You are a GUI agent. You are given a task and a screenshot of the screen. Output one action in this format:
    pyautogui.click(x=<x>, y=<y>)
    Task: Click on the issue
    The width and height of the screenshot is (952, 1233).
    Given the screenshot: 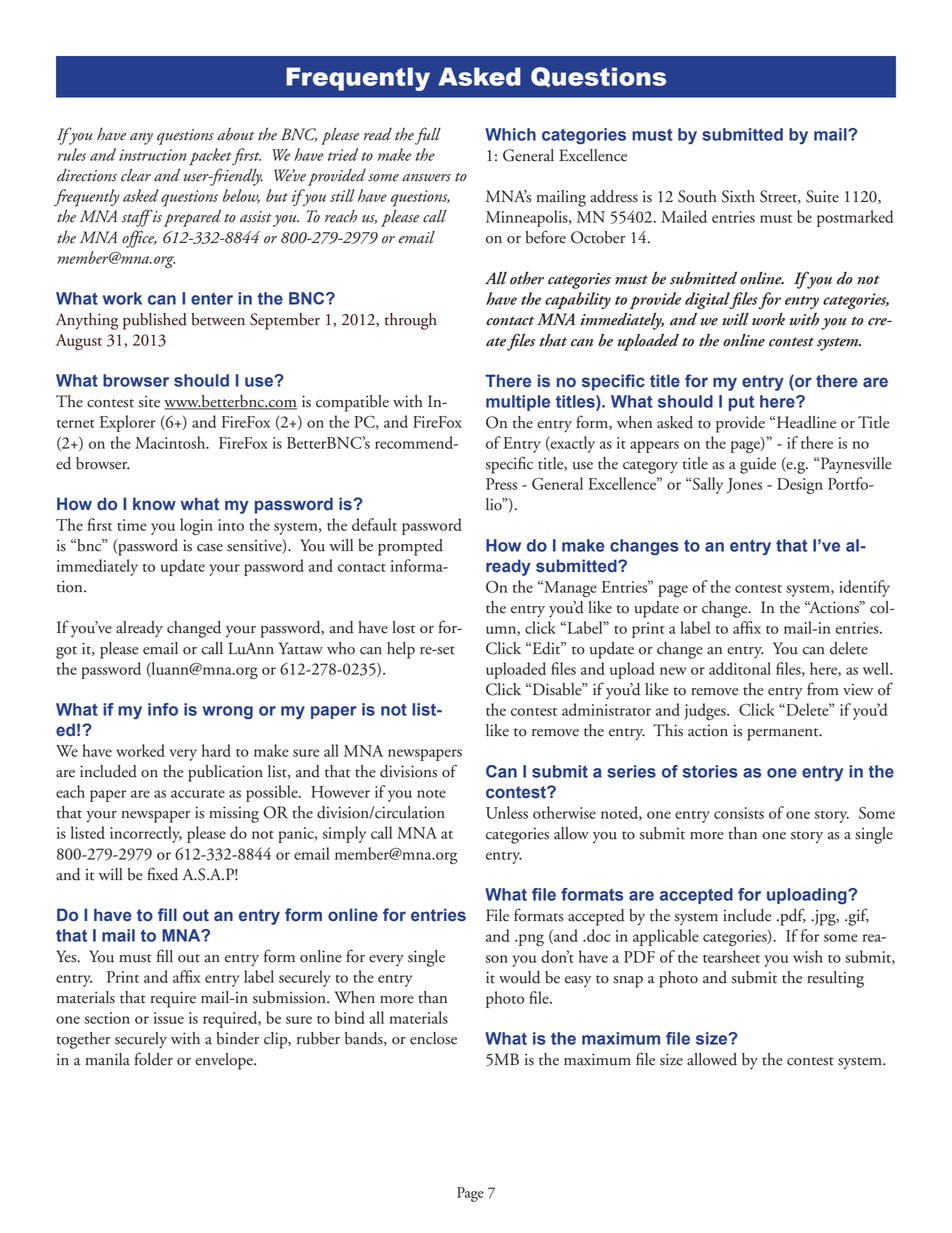 What is the action you would take?
    pyautogui.click(x=169, y=1018)
